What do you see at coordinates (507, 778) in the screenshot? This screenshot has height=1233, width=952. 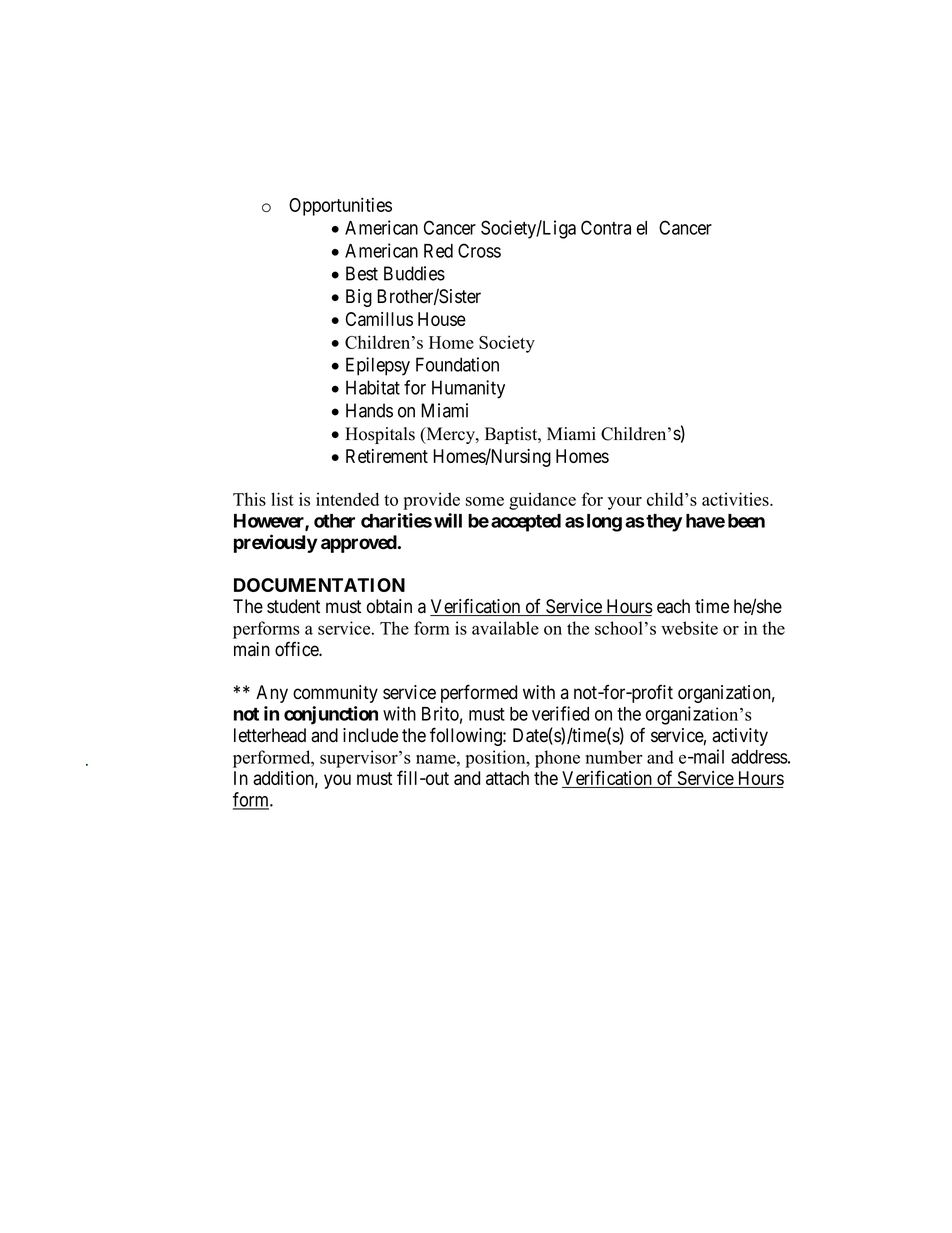 I see `attach` at bounding box center [507, 778].
